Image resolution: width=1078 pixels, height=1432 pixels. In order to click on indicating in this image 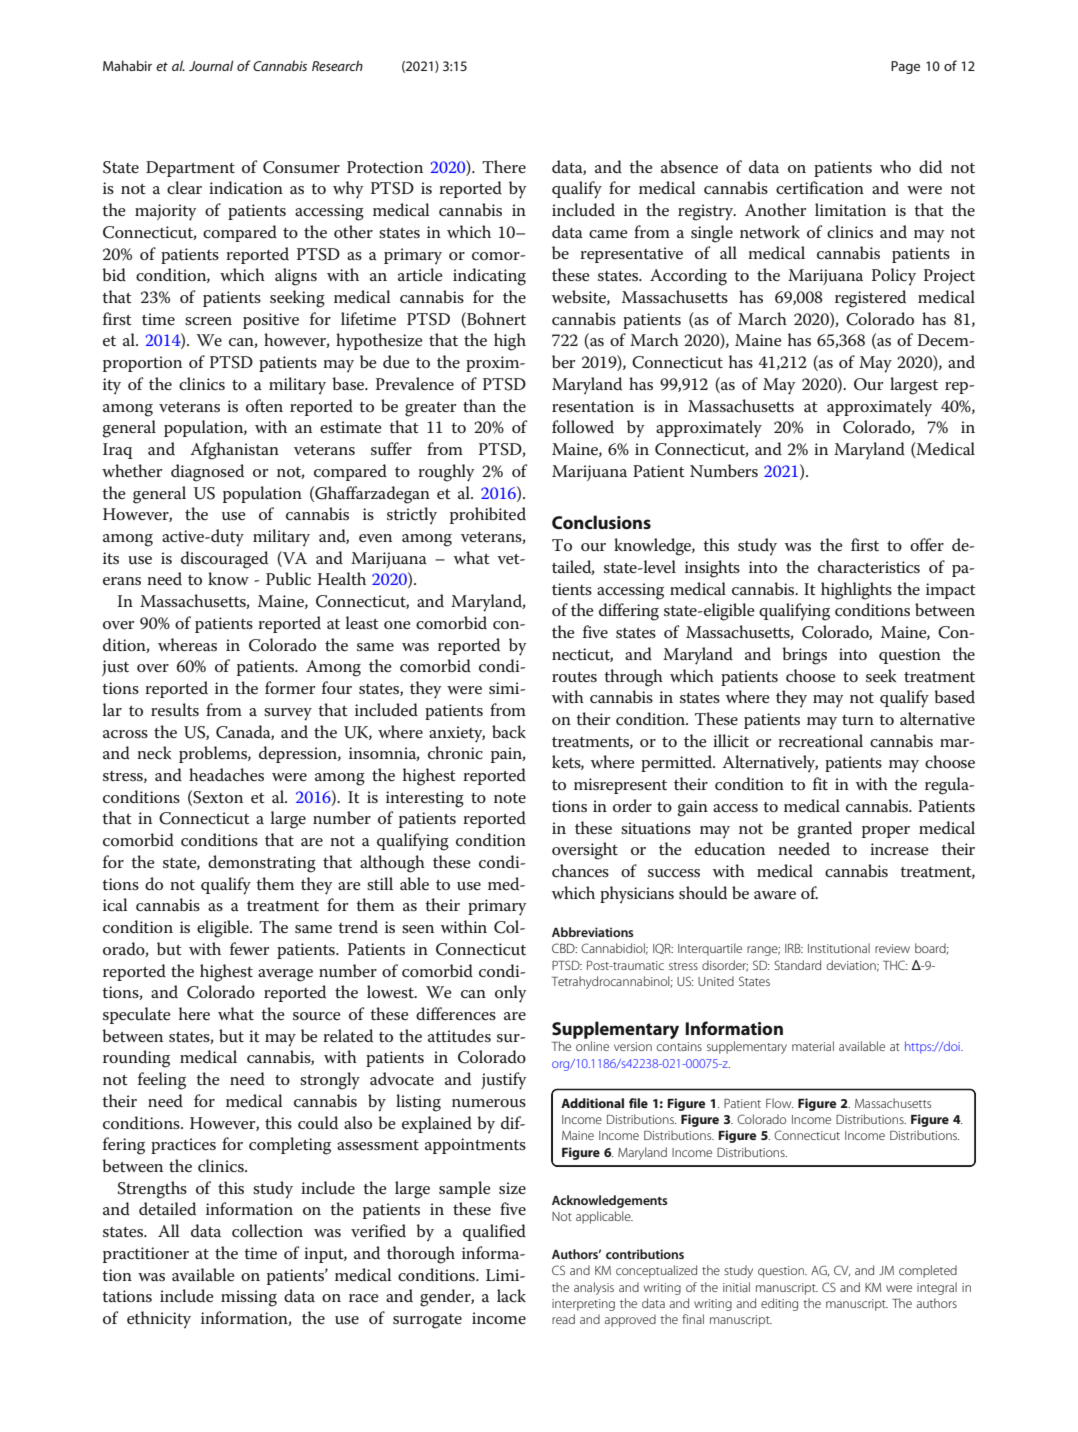, I will do `click(489, 277)`.
